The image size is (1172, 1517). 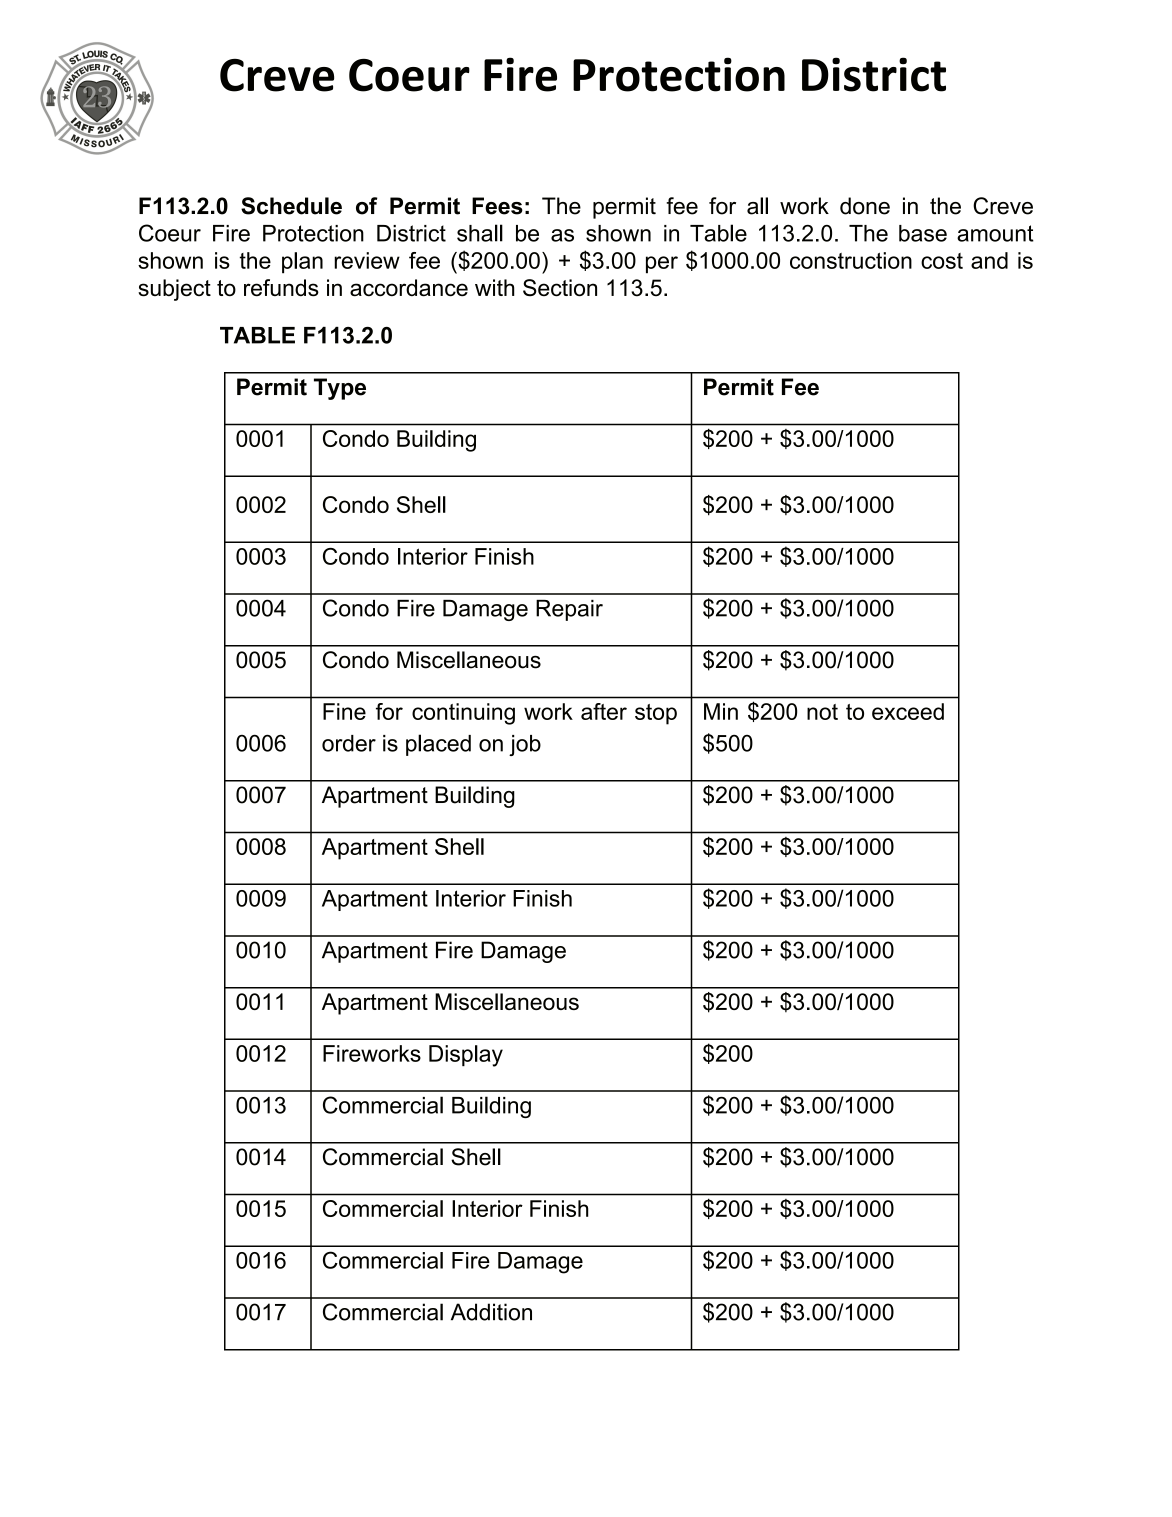 What do you see at coordinates (560, 288) in the screenshot?
I see `Section` at bounding box center [560, 288].
